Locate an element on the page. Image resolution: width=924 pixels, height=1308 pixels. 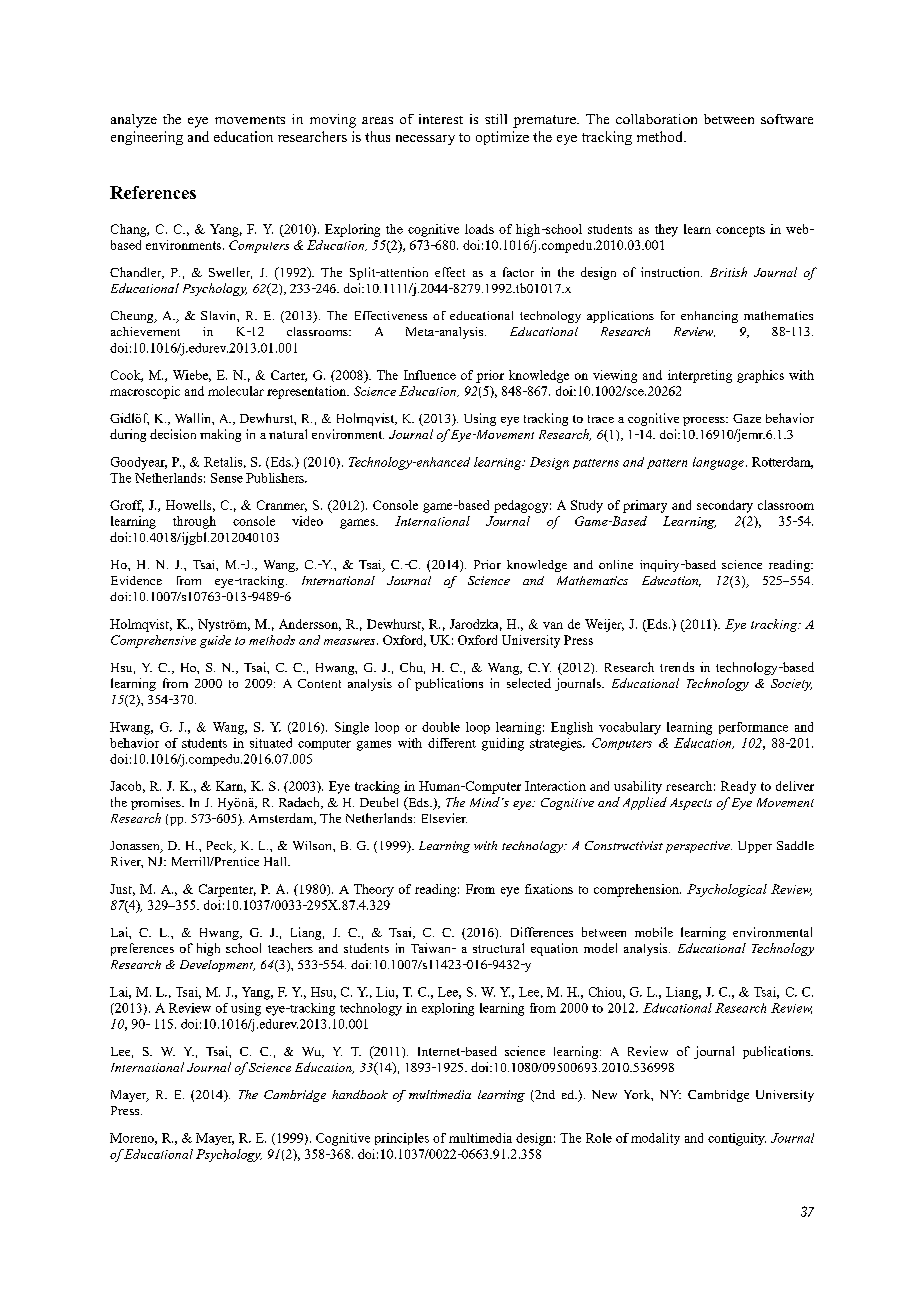
through is located at coordinates (194, 522).
